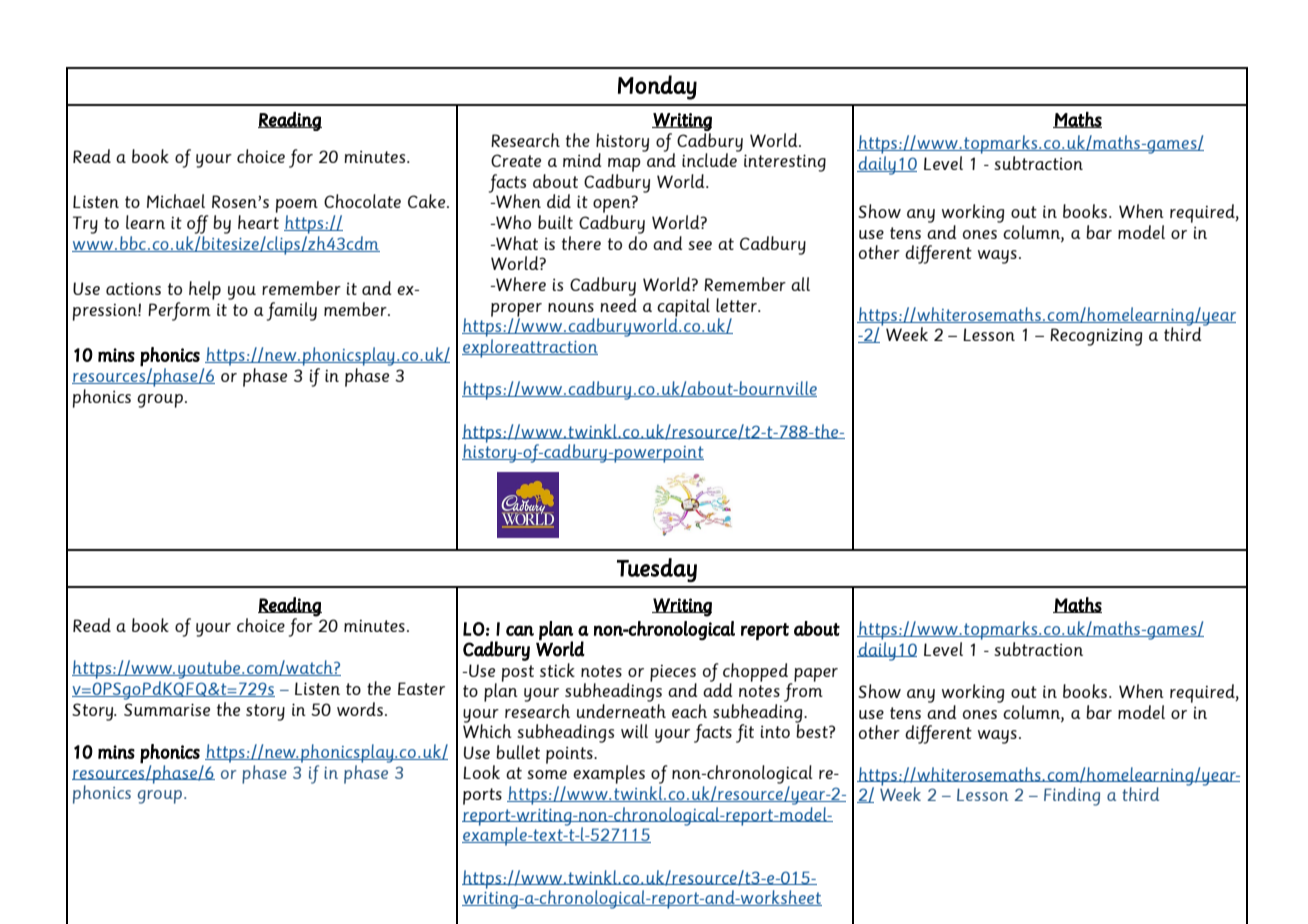  What do you see at coordinates (176, 201) in the screenshot?
I see `Michael` at bounding box center [176, 201].
